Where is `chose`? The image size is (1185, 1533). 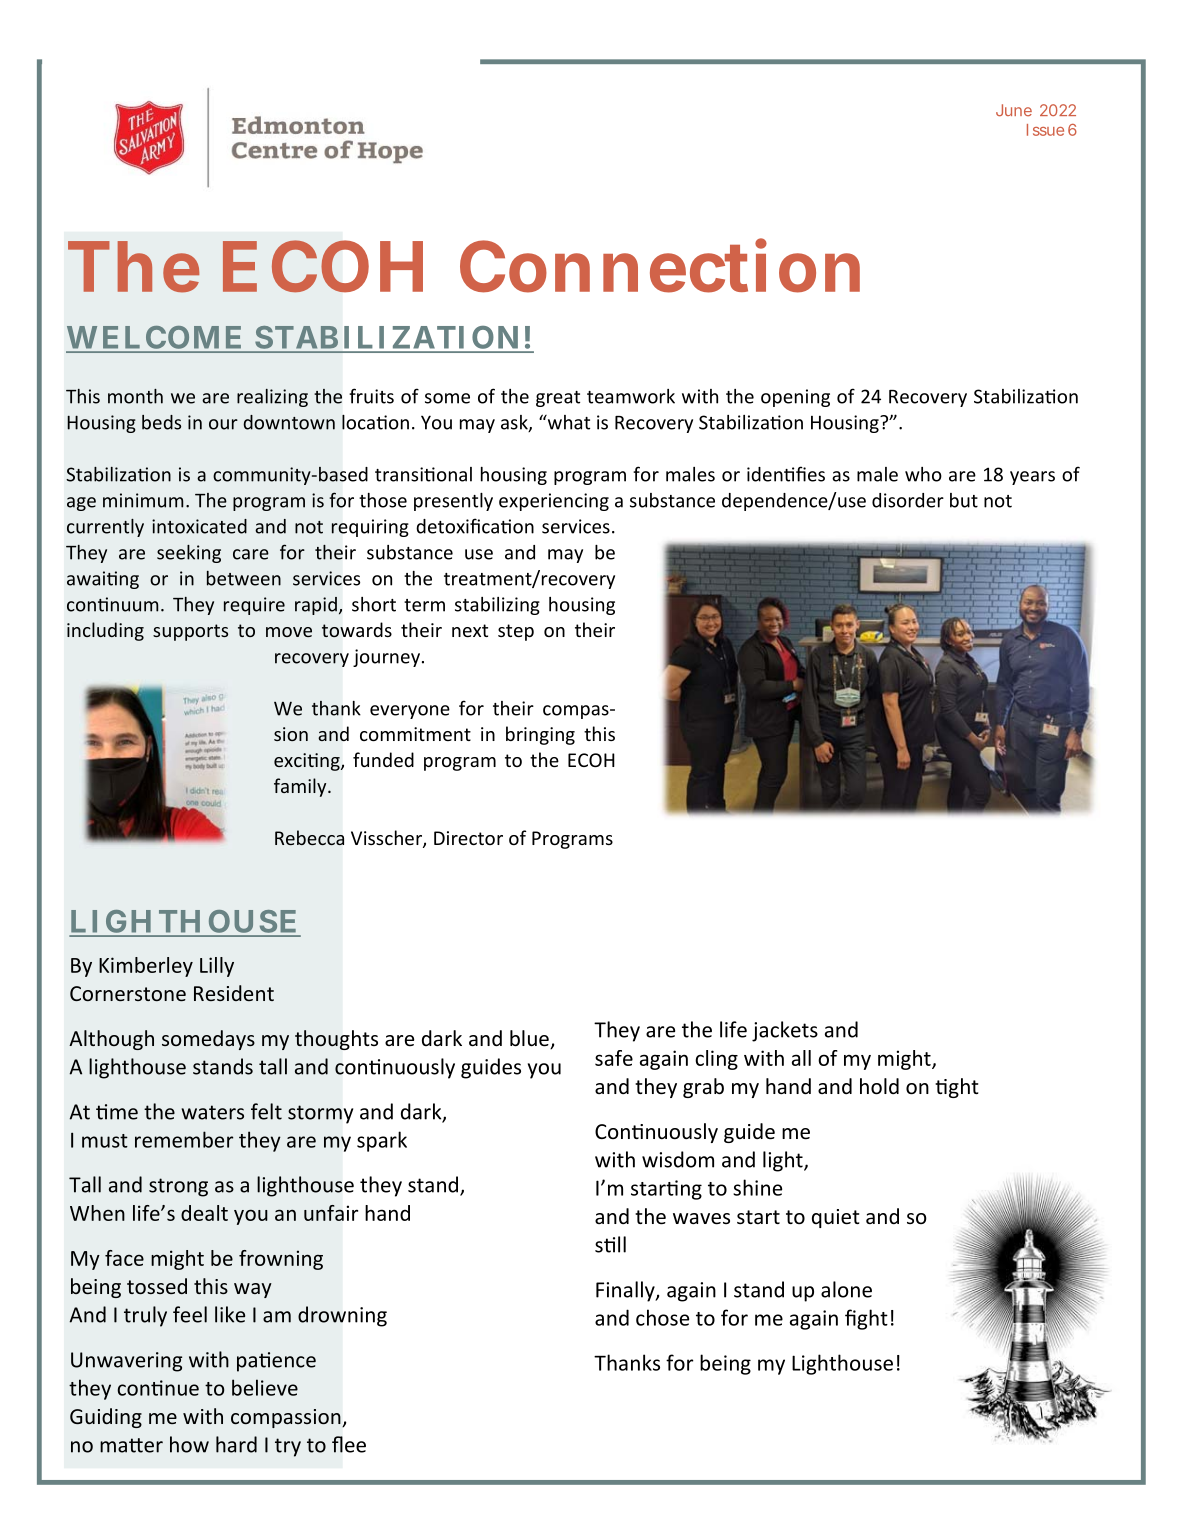 chose is located at coordinates (662, 1317).
